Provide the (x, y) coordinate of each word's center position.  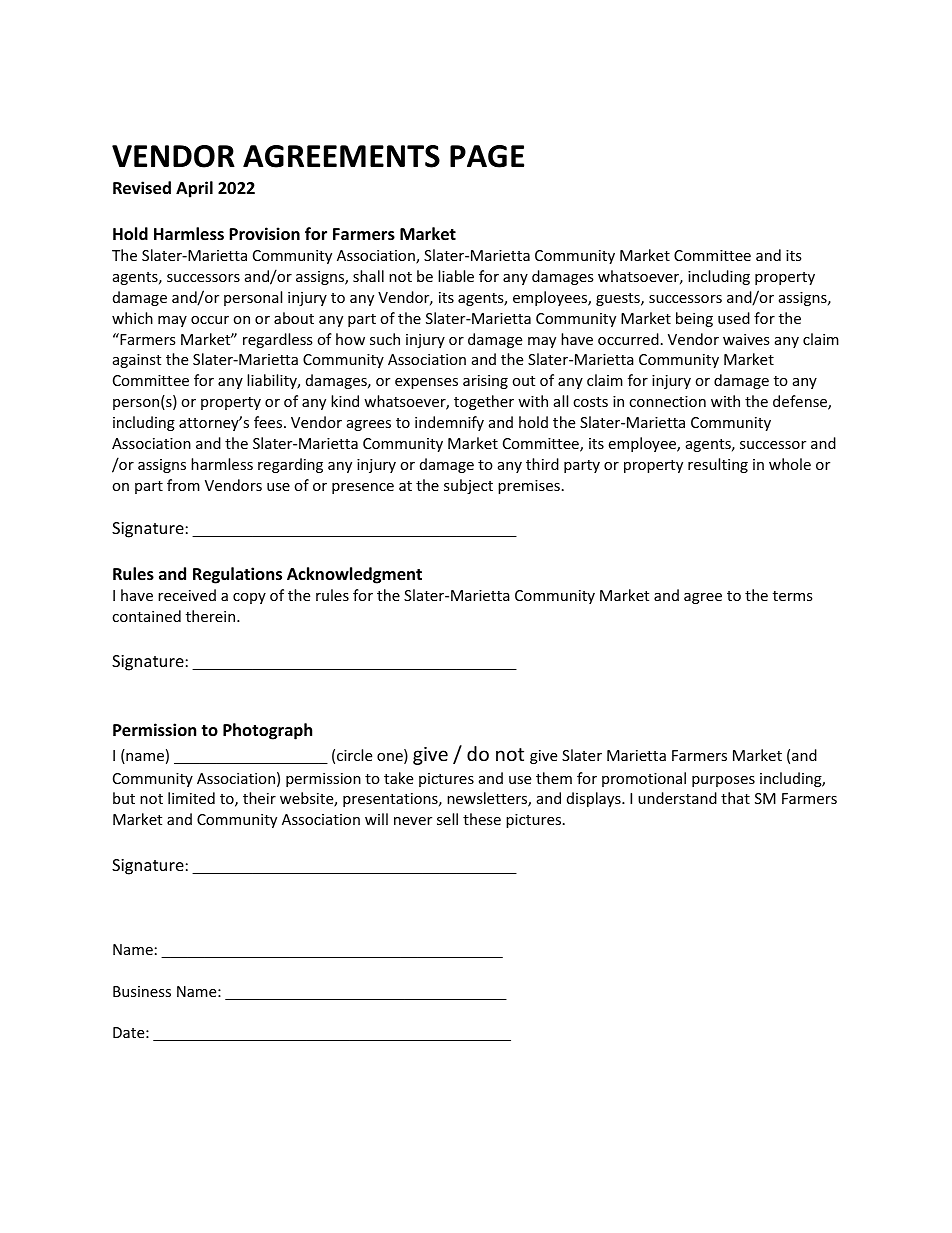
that (735, 798)
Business (142, 991)
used (734, 318)
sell (447, 819)
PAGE (487, 156)
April (194, 189)
